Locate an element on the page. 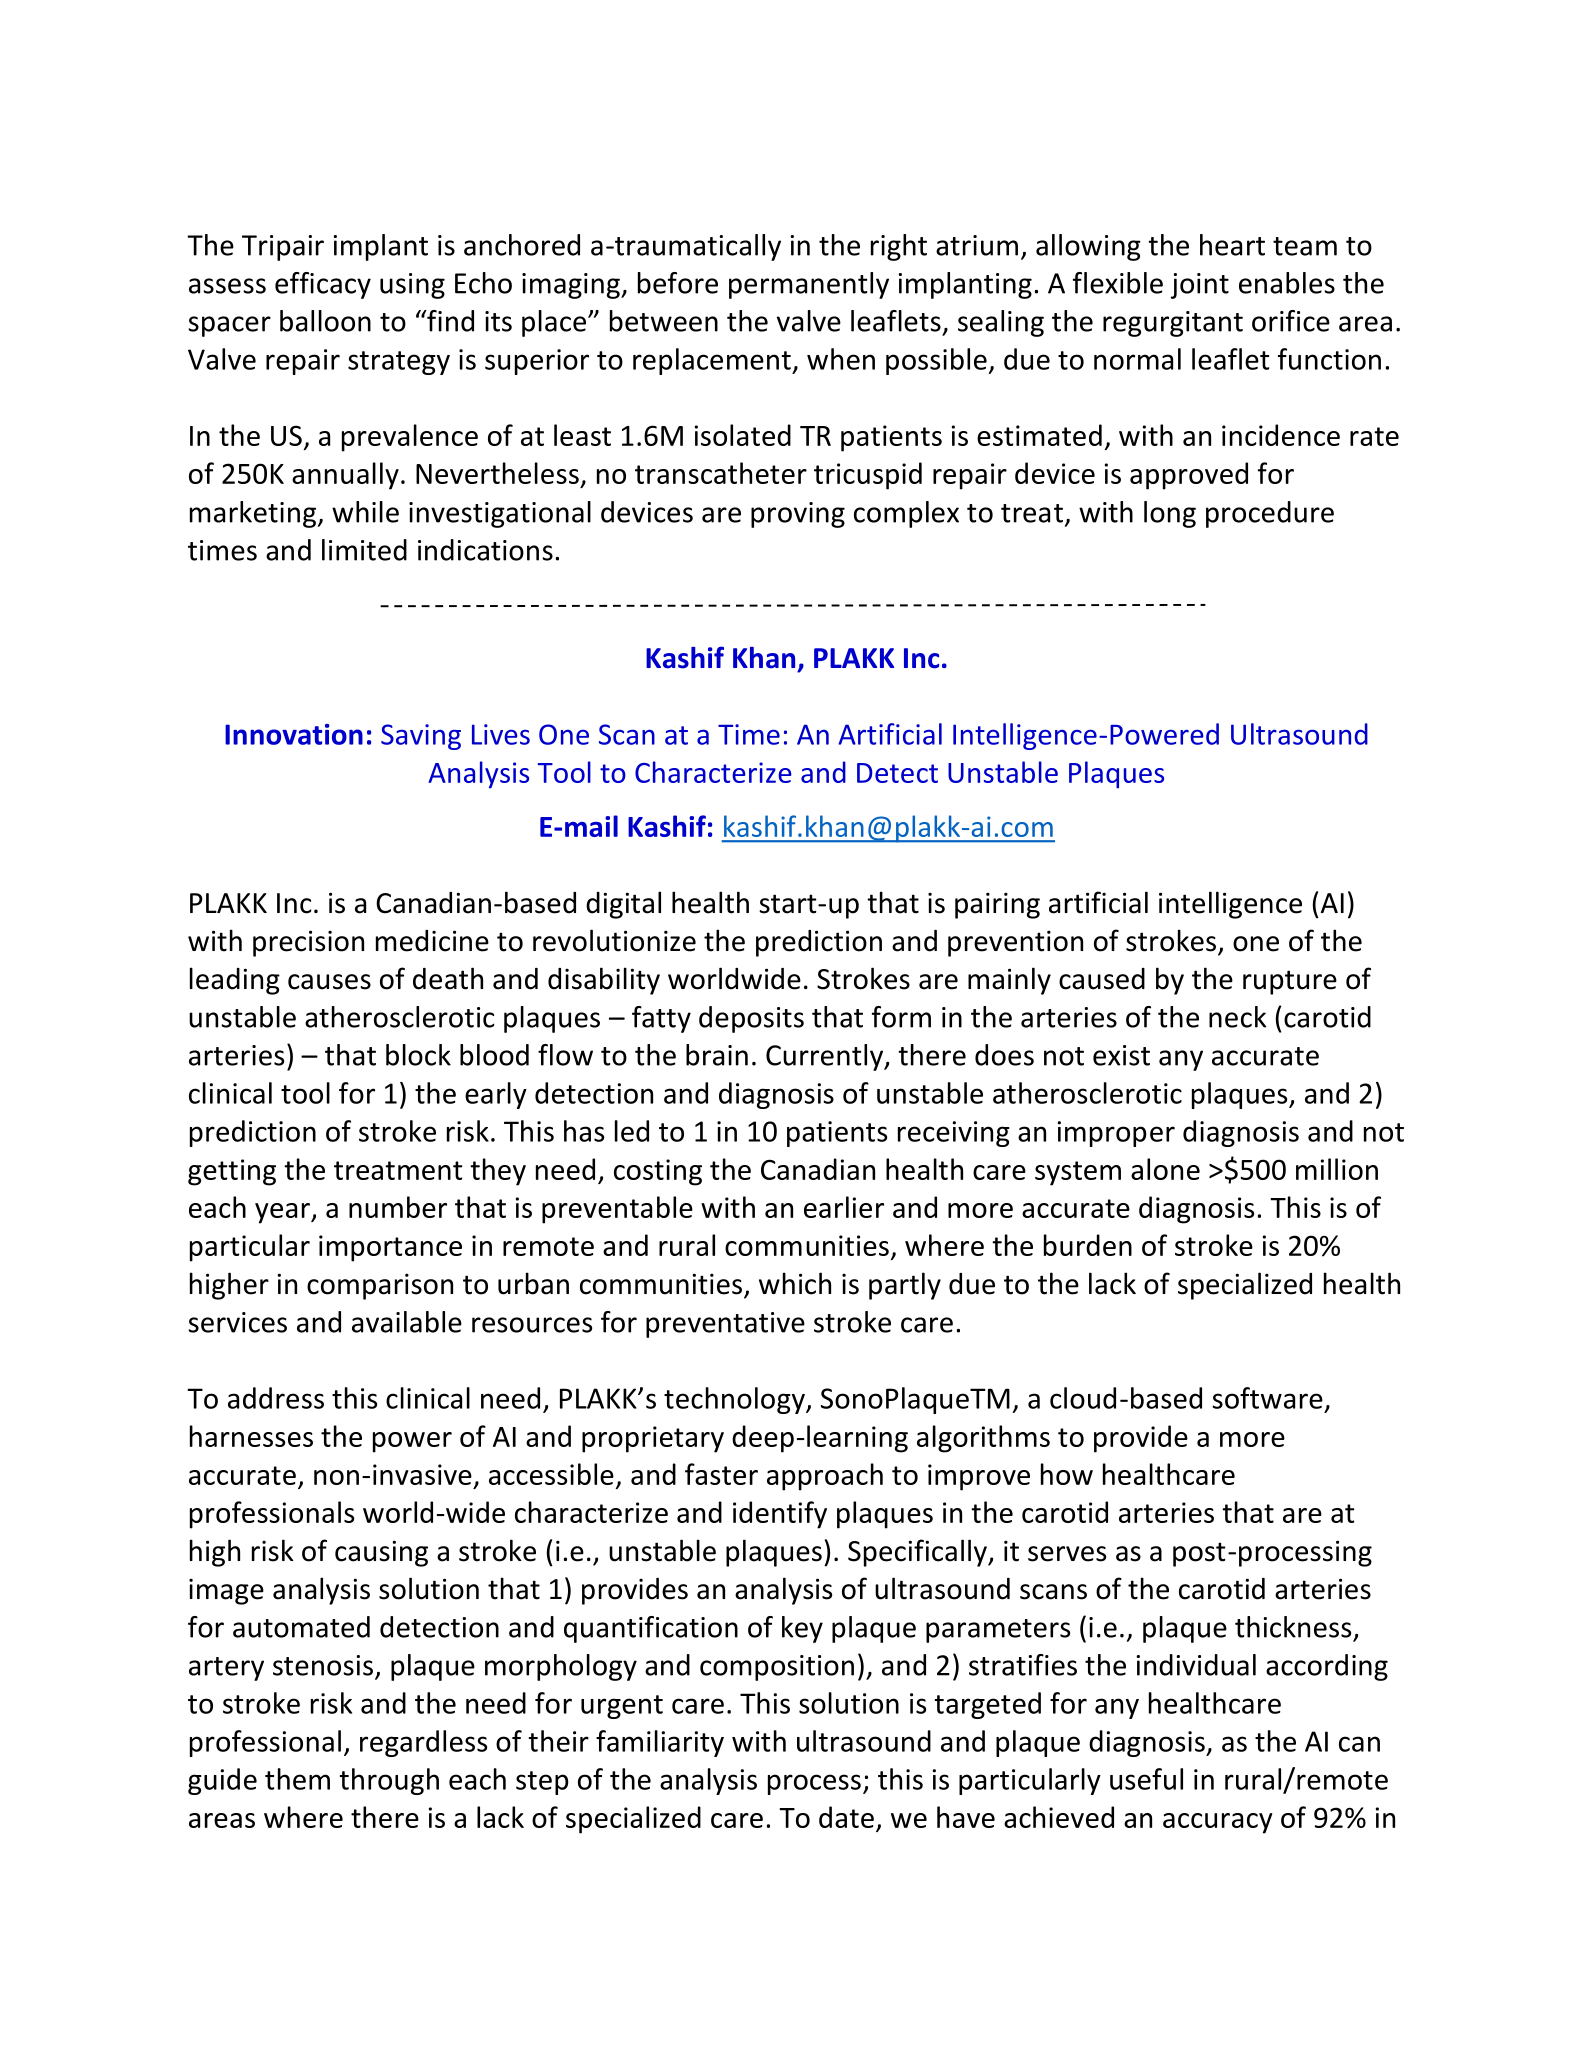  through is located at coordinates (389, 1781).
